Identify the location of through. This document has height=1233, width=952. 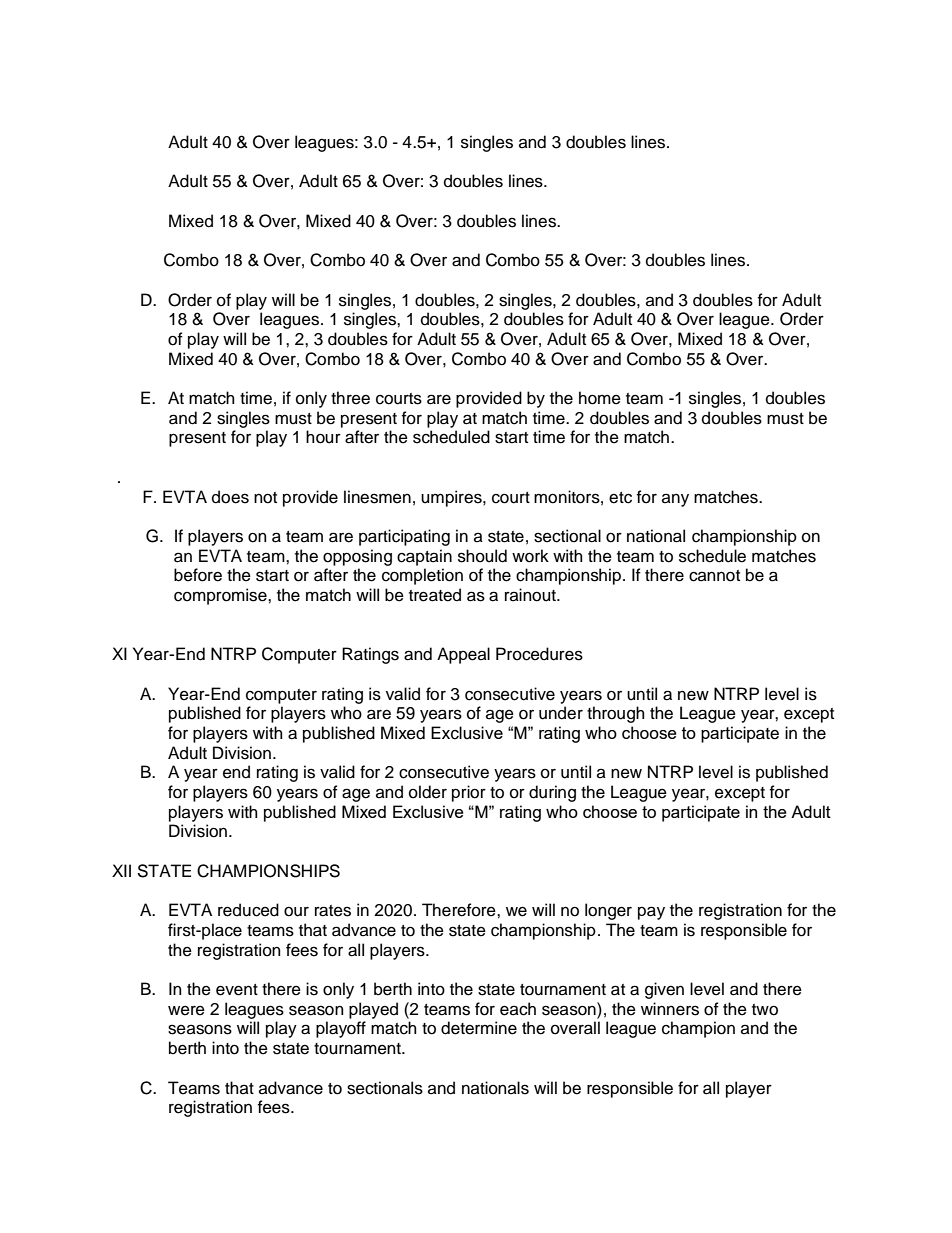
(616, 714).
